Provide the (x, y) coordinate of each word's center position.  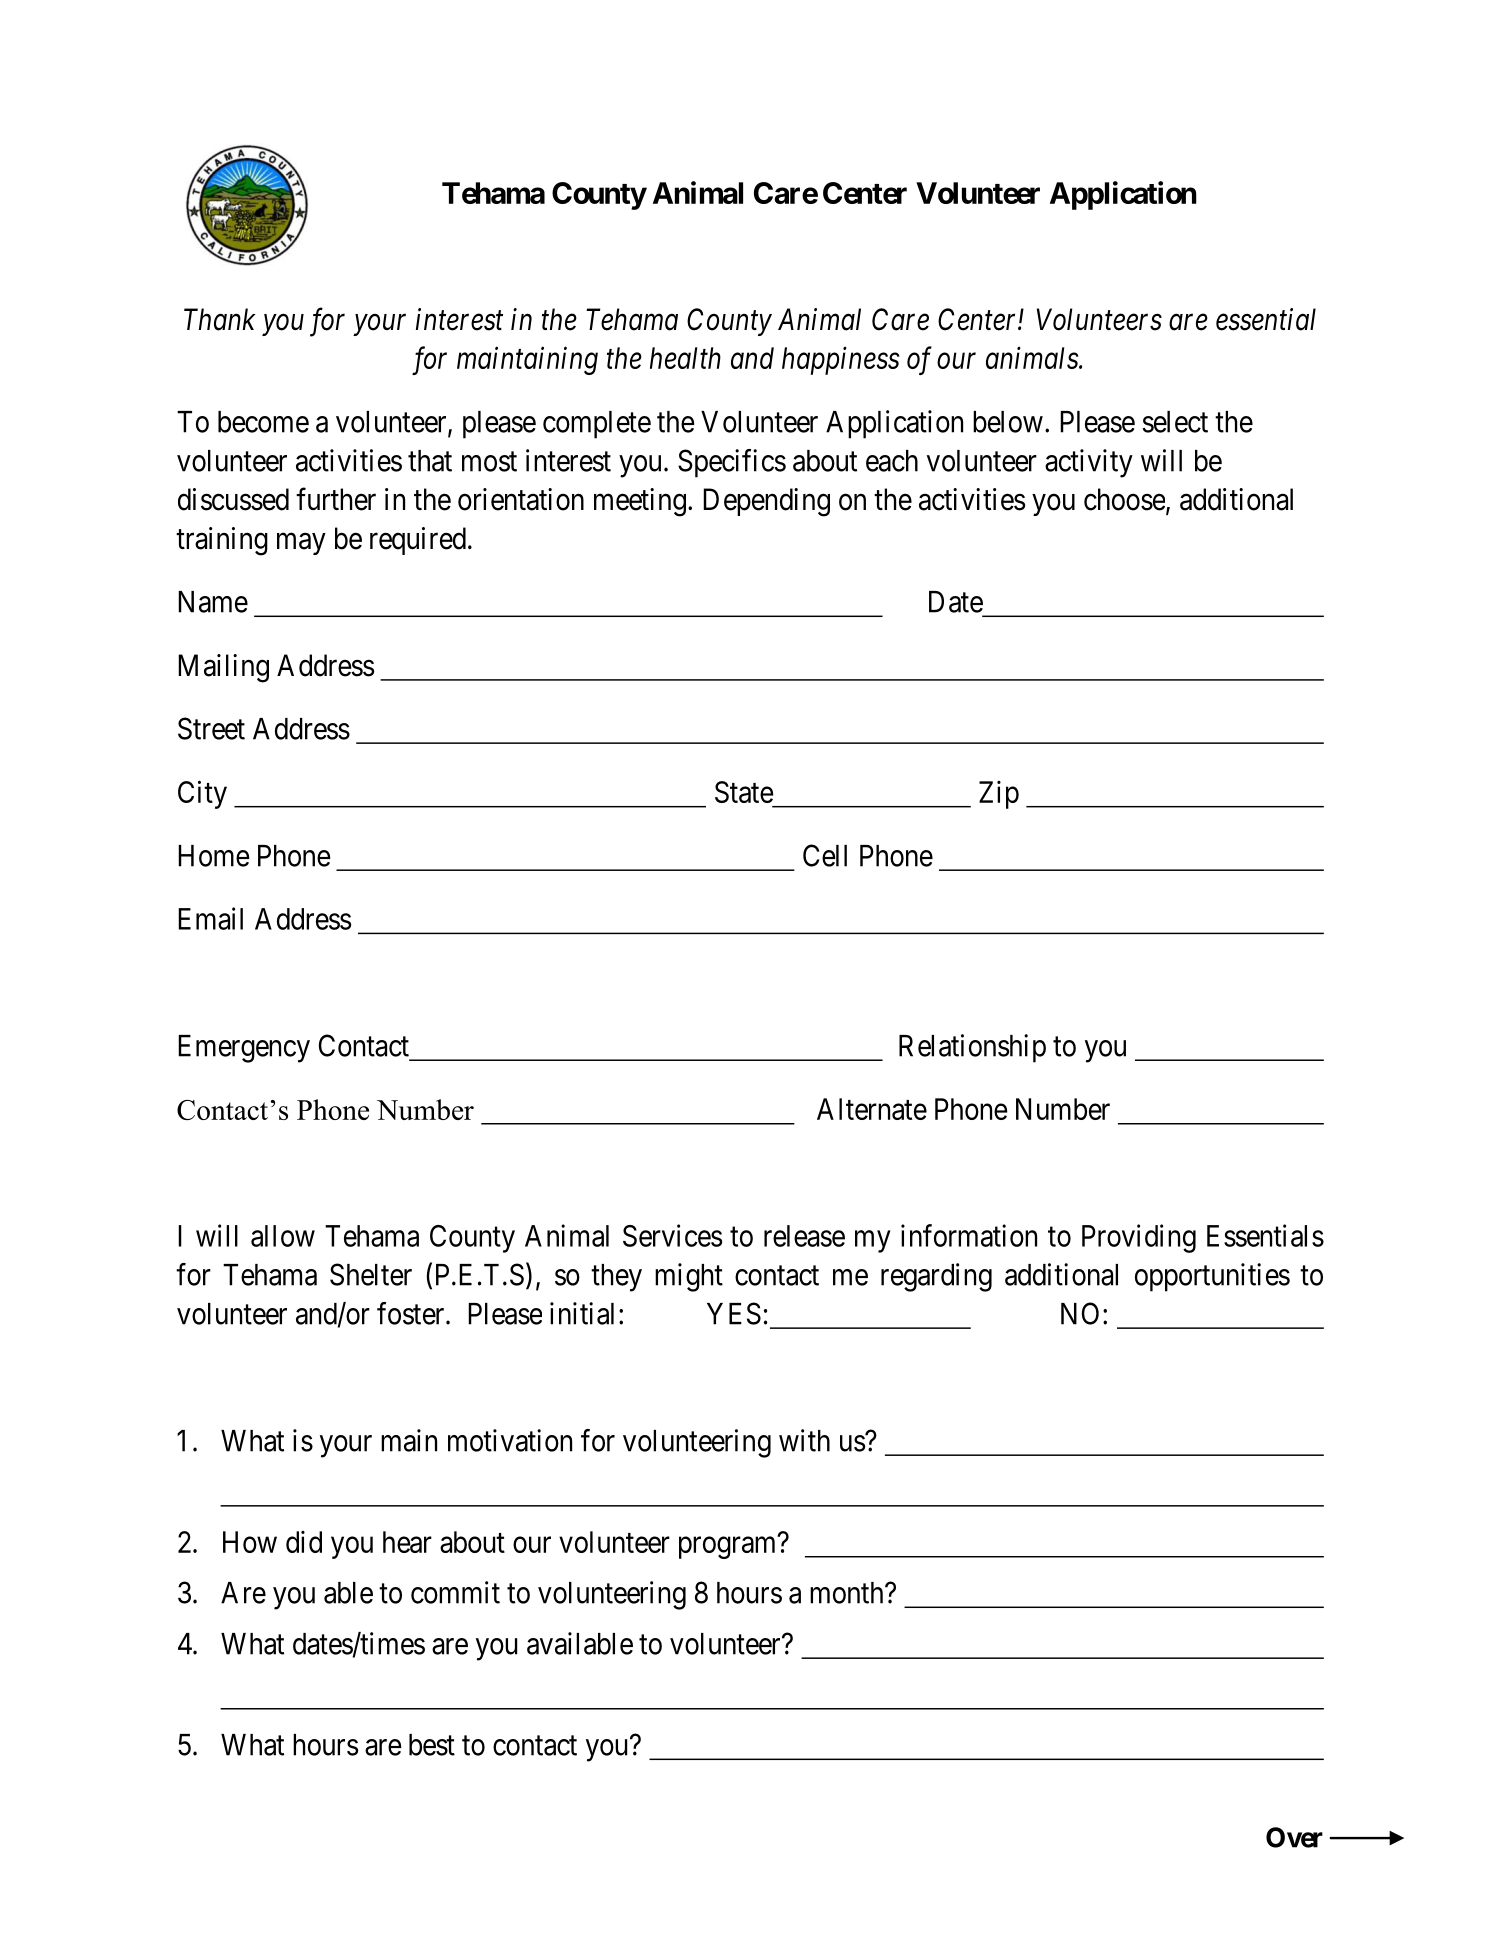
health (685, 358)
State (744, 792)
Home (214, 856)
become (263, 422)
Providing (1139, 1238)
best (432, 1745)
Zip (999, 795)
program (727, 1548)
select (1175, 422)
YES (734, 1313)
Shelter (371, 1274)
